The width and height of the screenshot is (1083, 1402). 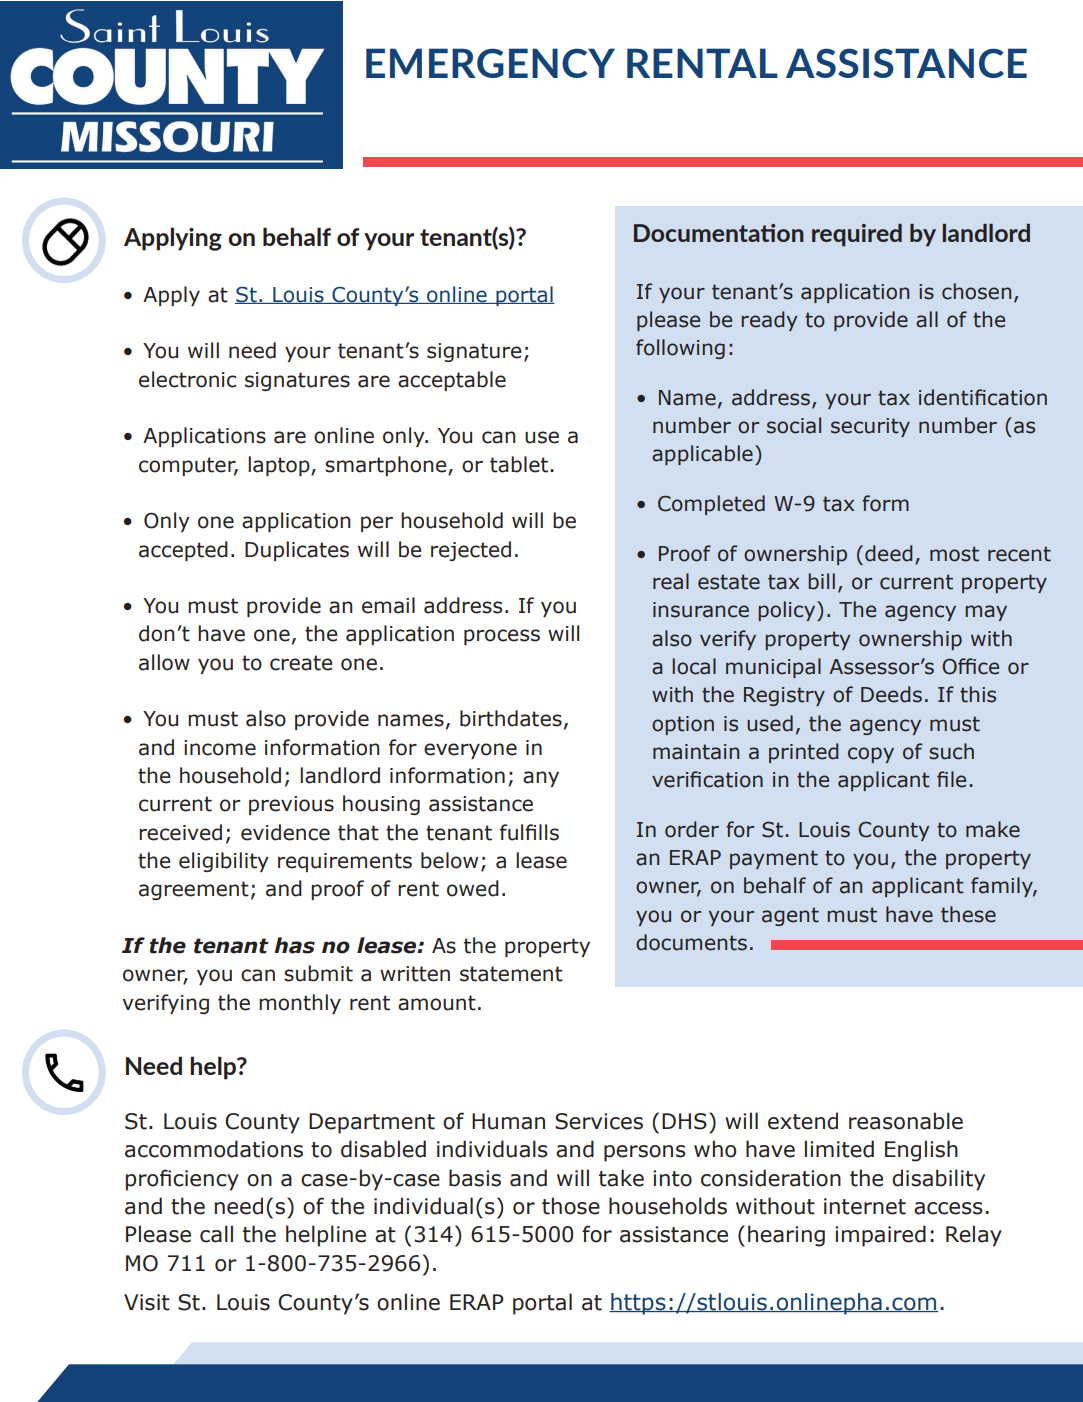 What do you see at coordinates (857, 235) in the screenshot?
I see `required` at bounding box center [857, 235].
